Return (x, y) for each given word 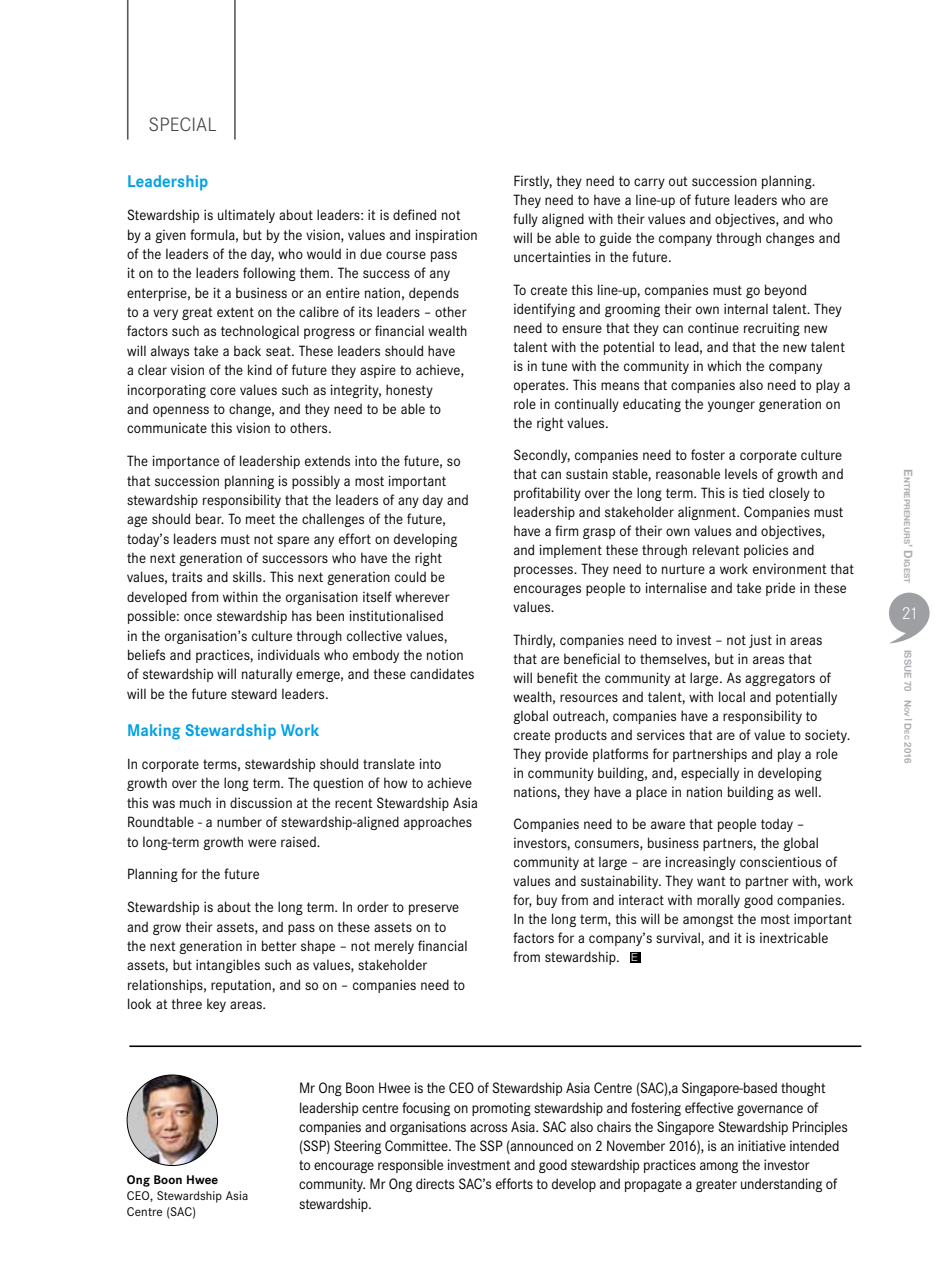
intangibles (228, 966)
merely (394, 947)
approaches (438, 823)
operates (540, 386)
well (807, 791)
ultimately (246, 216)
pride (780, 589)
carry (649, 183)
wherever (422, 596)
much (195, 802)
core (223, 391)
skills (248, 576)
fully (525, 220)
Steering (357, 1147)
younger (731, 406)
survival (679, 937)
